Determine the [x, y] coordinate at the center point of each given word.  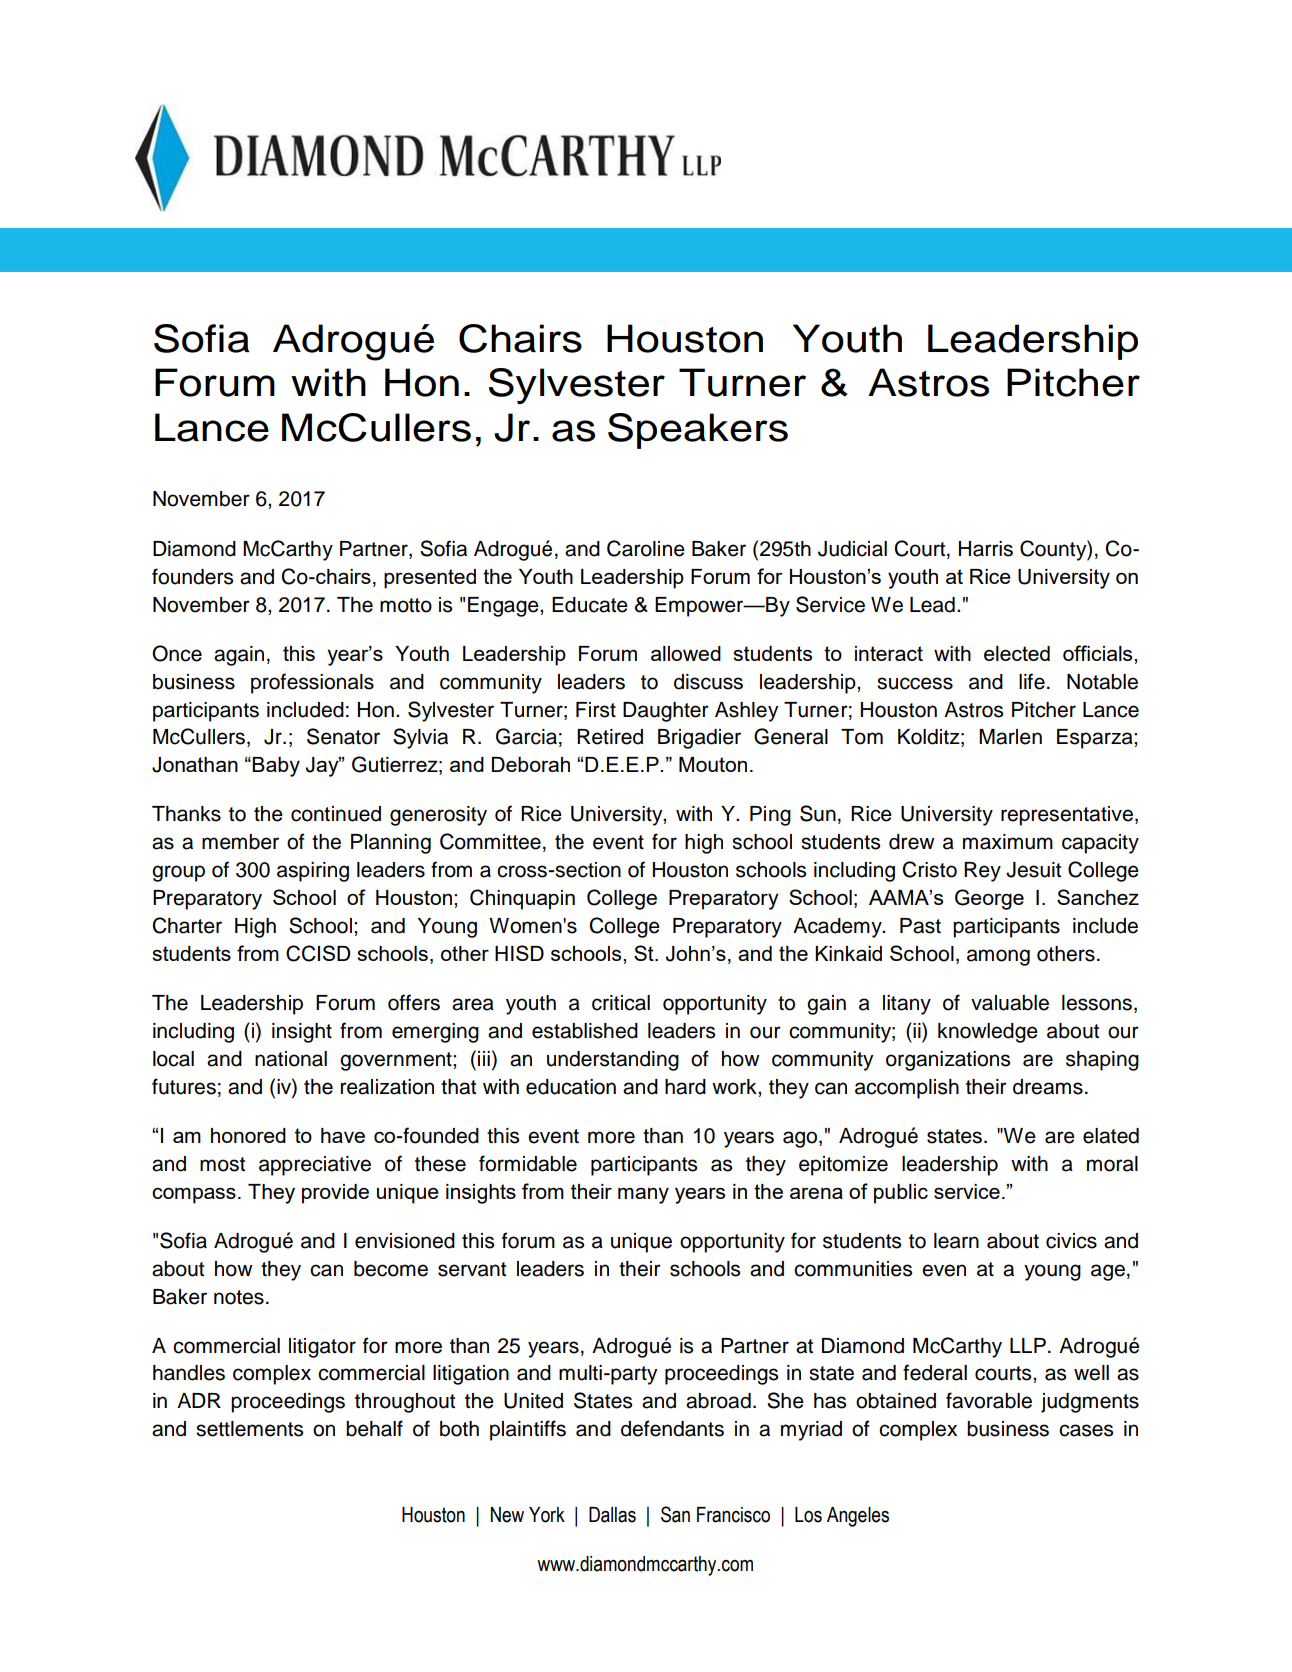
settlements [249, 1429]
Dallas [612, 1515]
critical [621, 1003]
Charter [187, 925]
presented [430, 579]
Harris [986, 549]
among [998, 957]
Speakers [698, 431]
